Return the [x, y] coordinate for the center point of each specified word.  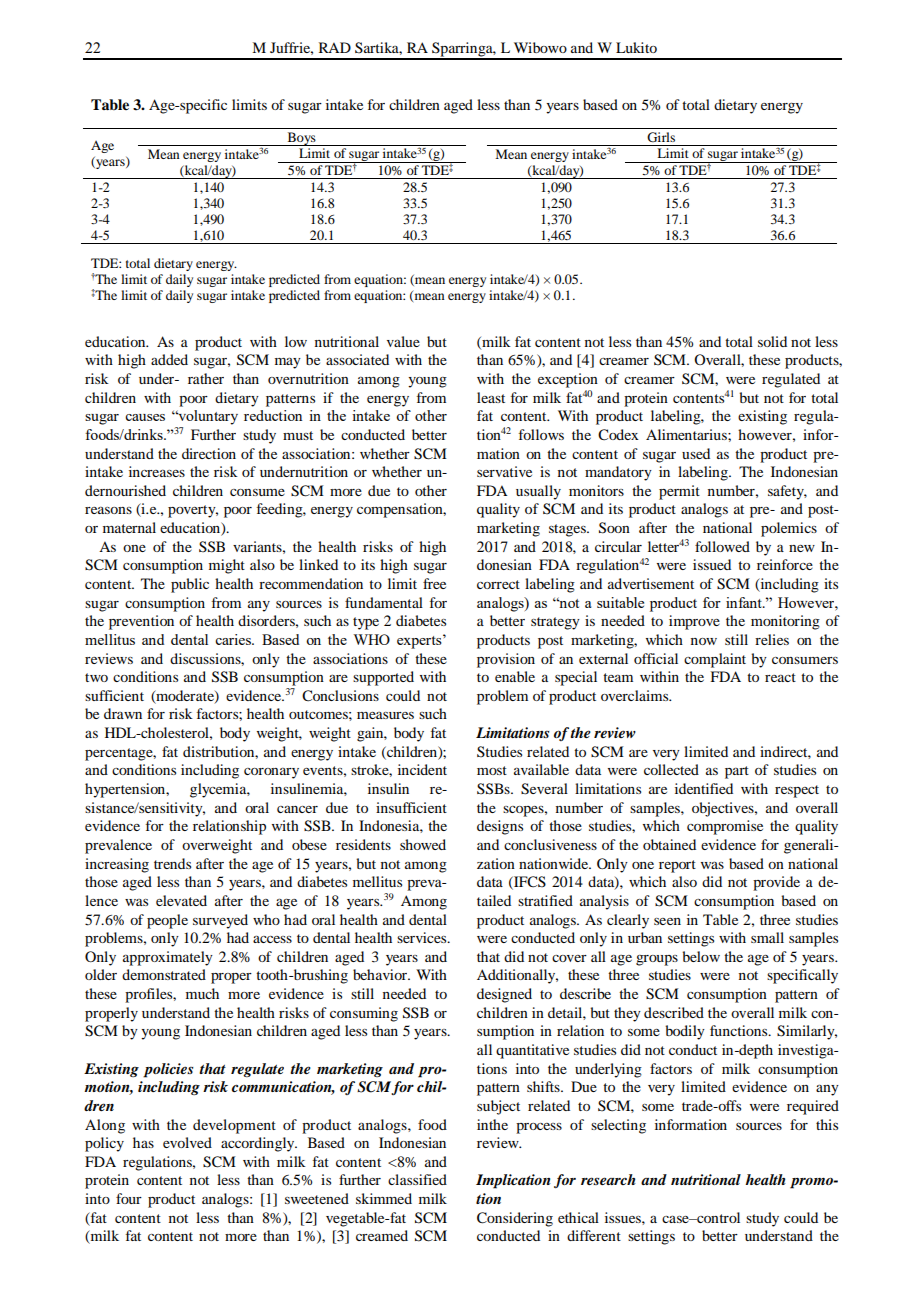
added [169, 359]
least [491, 397]
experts [420, 641]
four [129, 1198]
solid [772, 341]
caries [234, 639]
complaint [715, 660]
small [767, 937]
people [167, 921]
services [423, 937]
